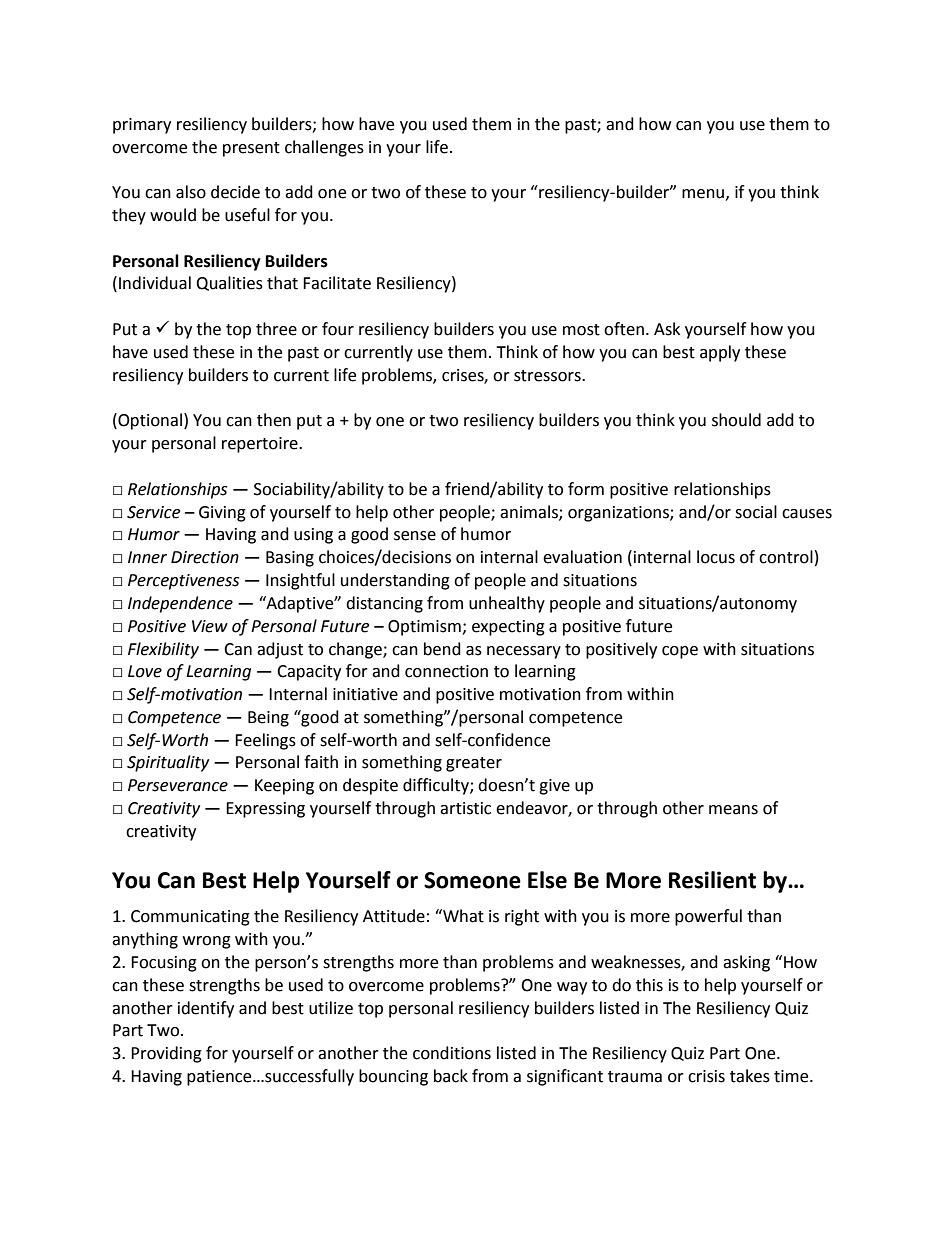 The height and width of the screenshot is (1233, 952). Describe the element at coordinates (324, 148) in the screenshot. I see `challenges` at that location.
